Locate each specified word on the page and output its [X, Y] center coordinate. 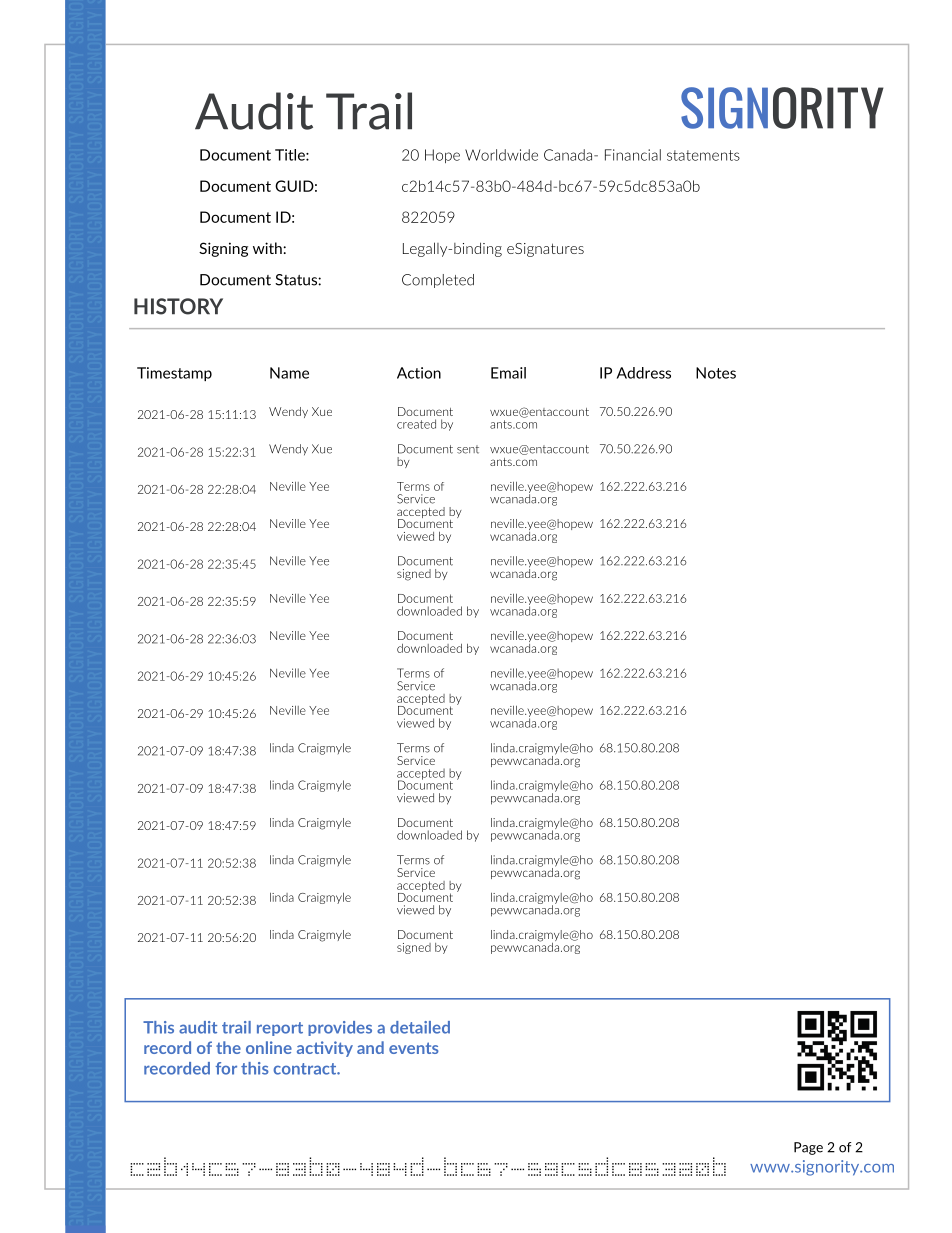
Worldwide [501, 155]
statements [703, 155]
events [414, 1048]
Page [808, 1148]
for [226, 1068]
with [268, 248]
